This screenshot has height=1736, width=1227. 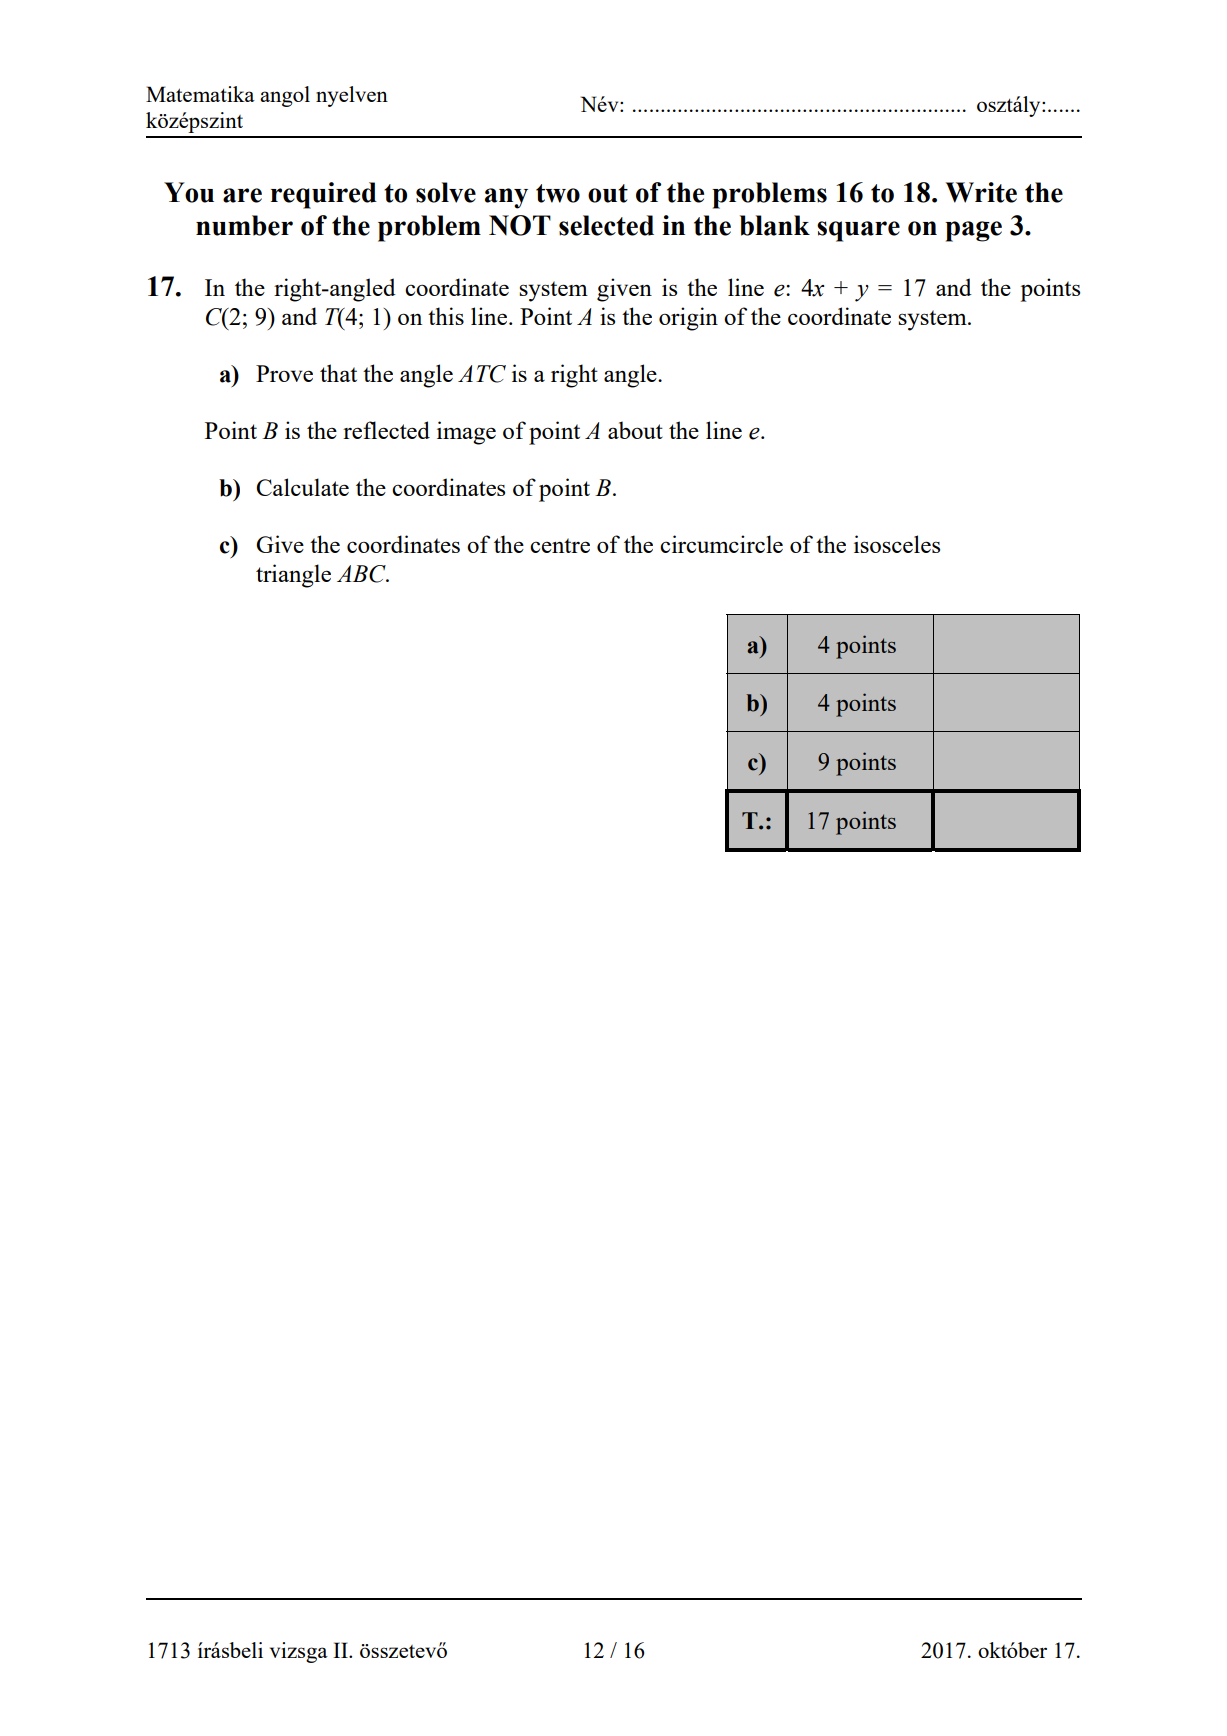 What do you see at coordinates (981, 192) in the screenshot?
I see `Write` at bounding box center [981, 192].
